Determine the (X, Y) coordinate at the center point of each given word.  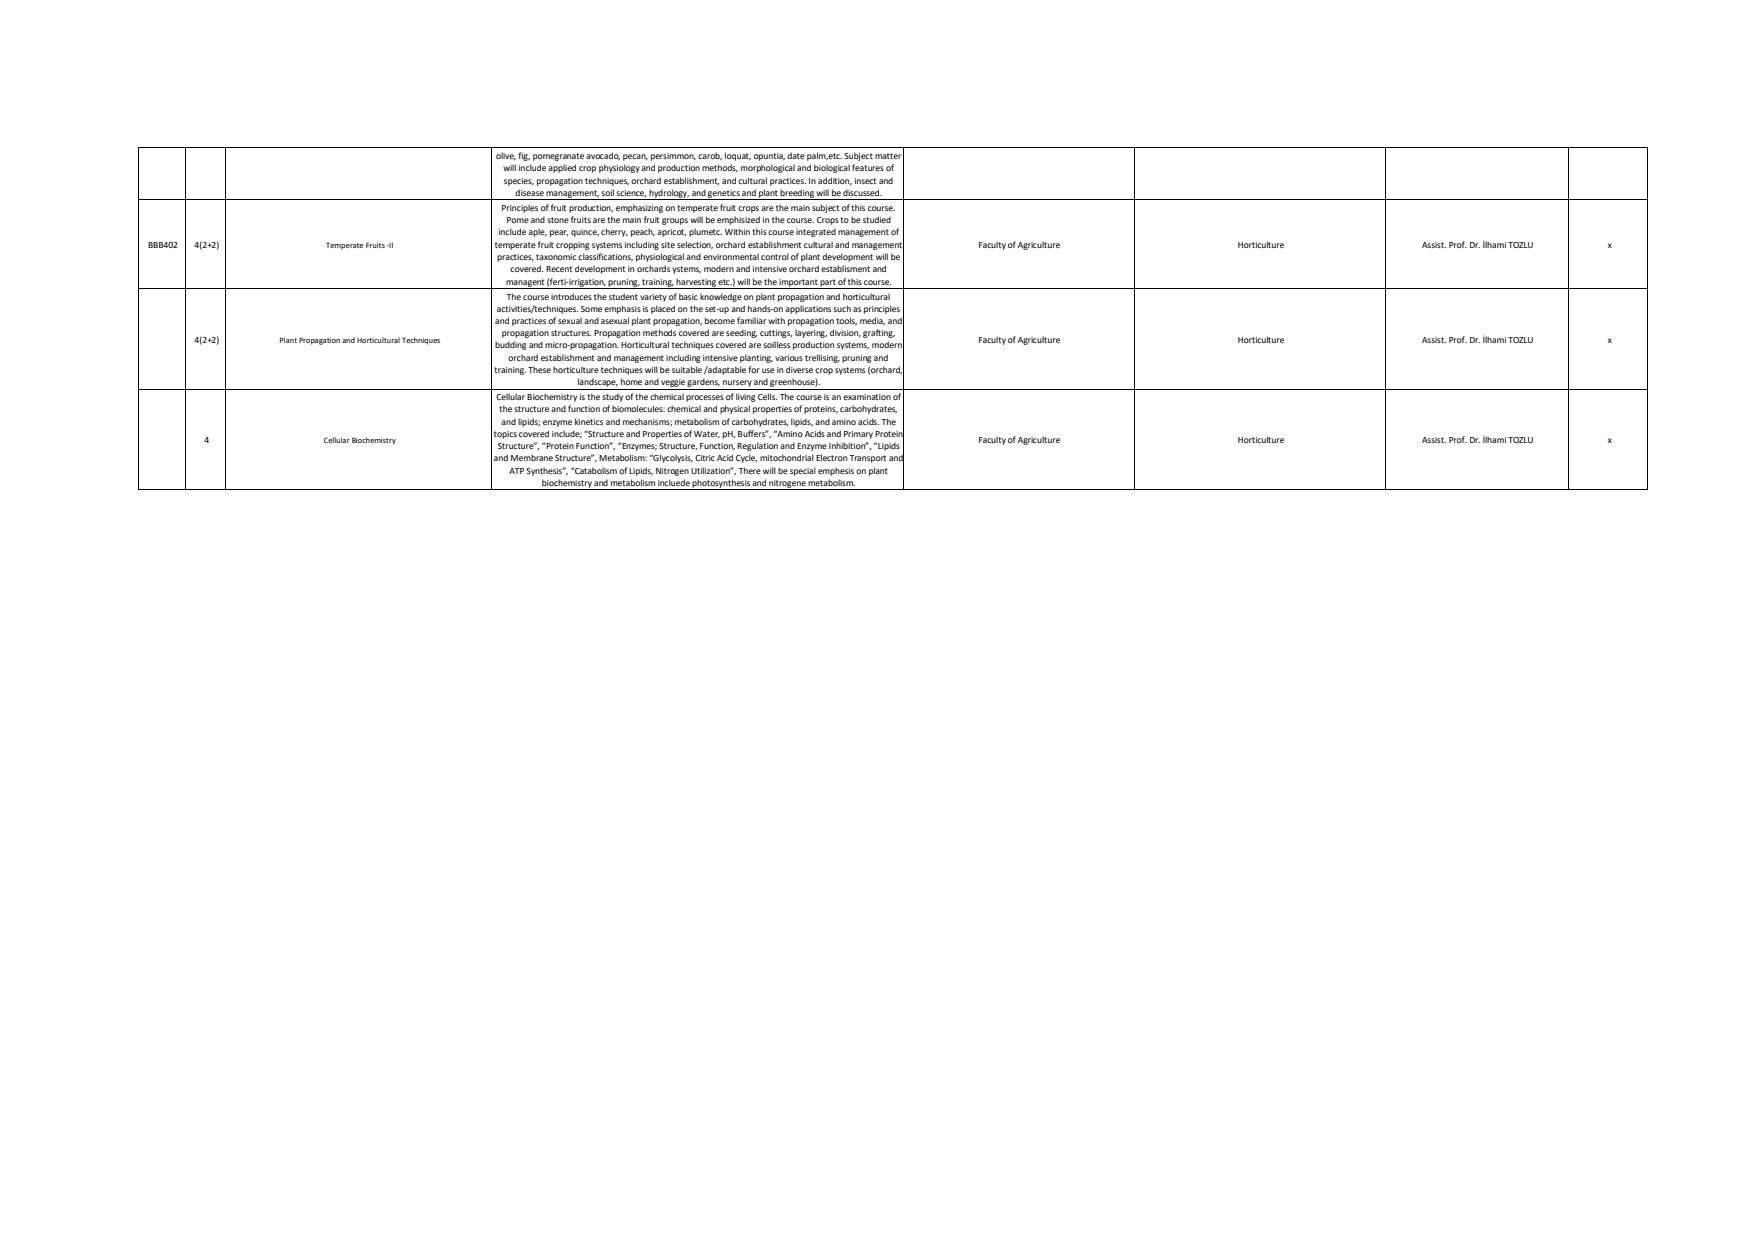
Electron (831, 457)
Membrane (532, 457)
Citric (705, 458)
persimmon (673, 157)
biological (832, 168)
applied (562, 168)
